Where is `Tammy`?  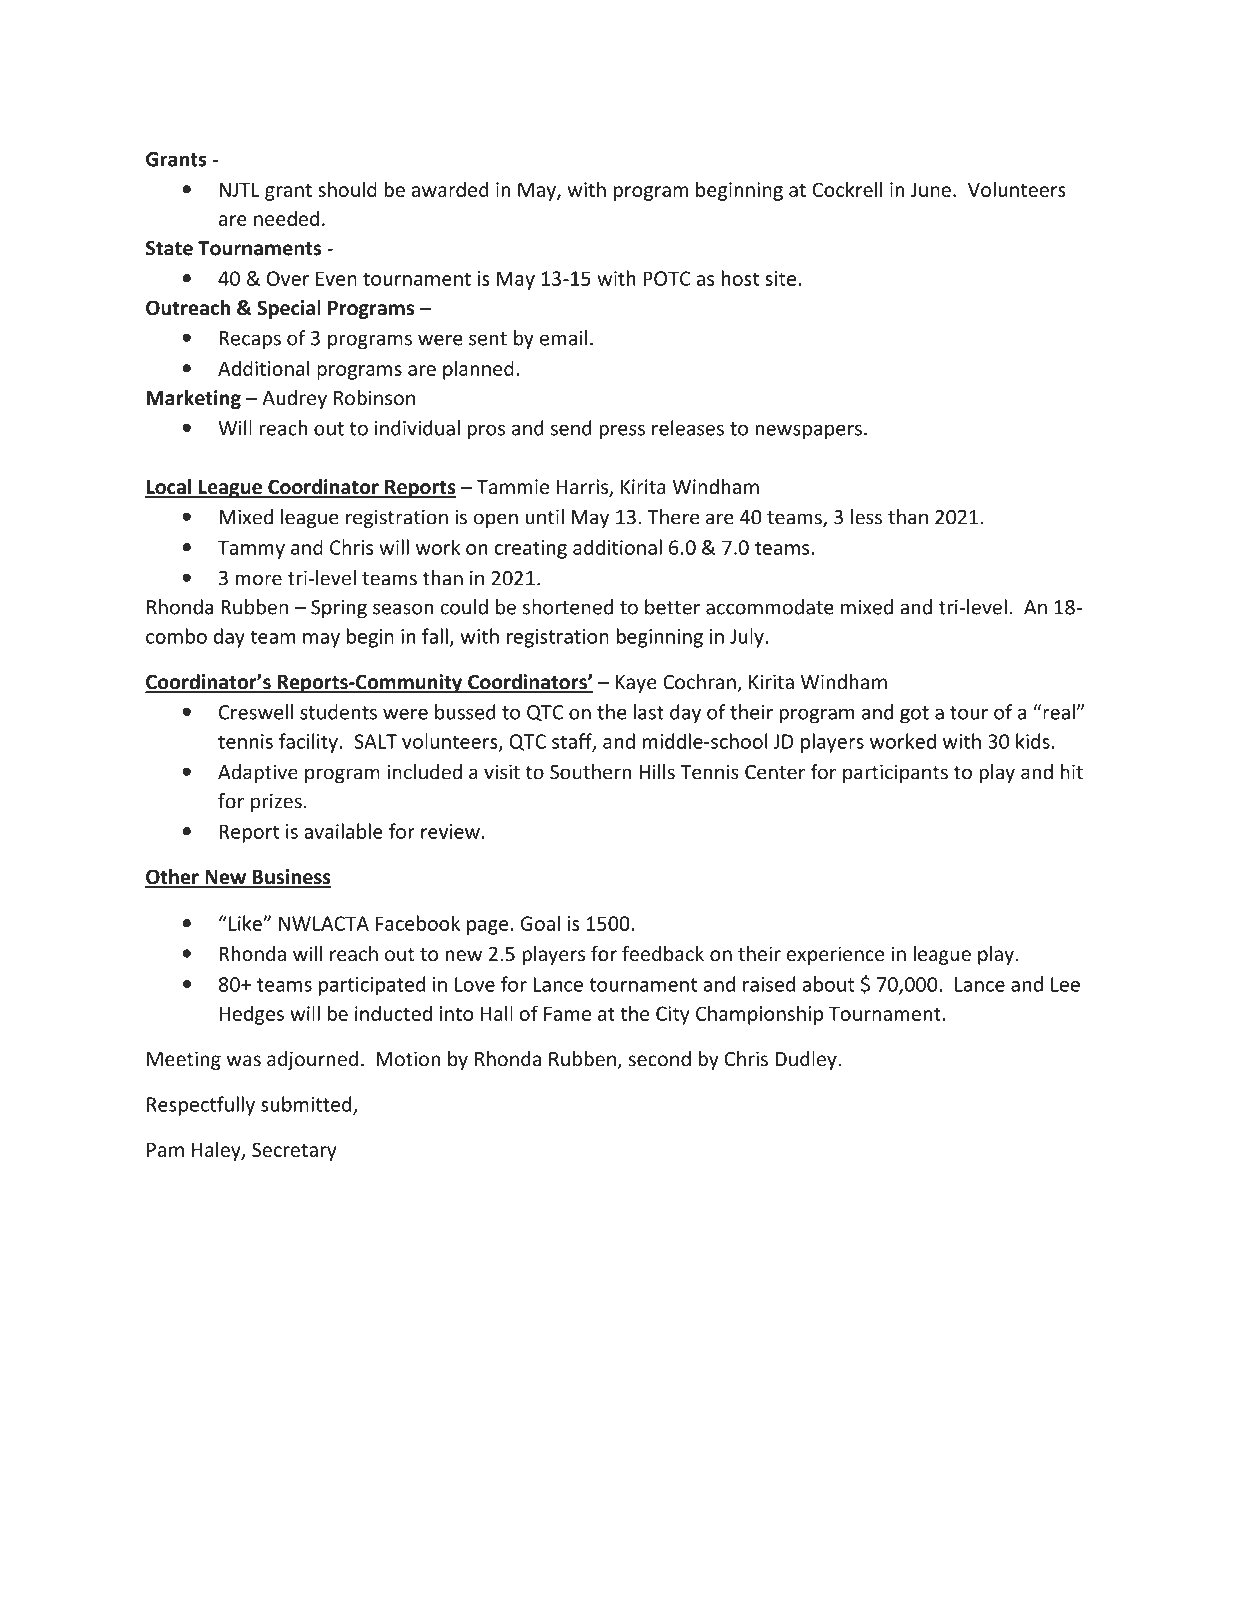
Tammy is located at coordinates (251, 549).
